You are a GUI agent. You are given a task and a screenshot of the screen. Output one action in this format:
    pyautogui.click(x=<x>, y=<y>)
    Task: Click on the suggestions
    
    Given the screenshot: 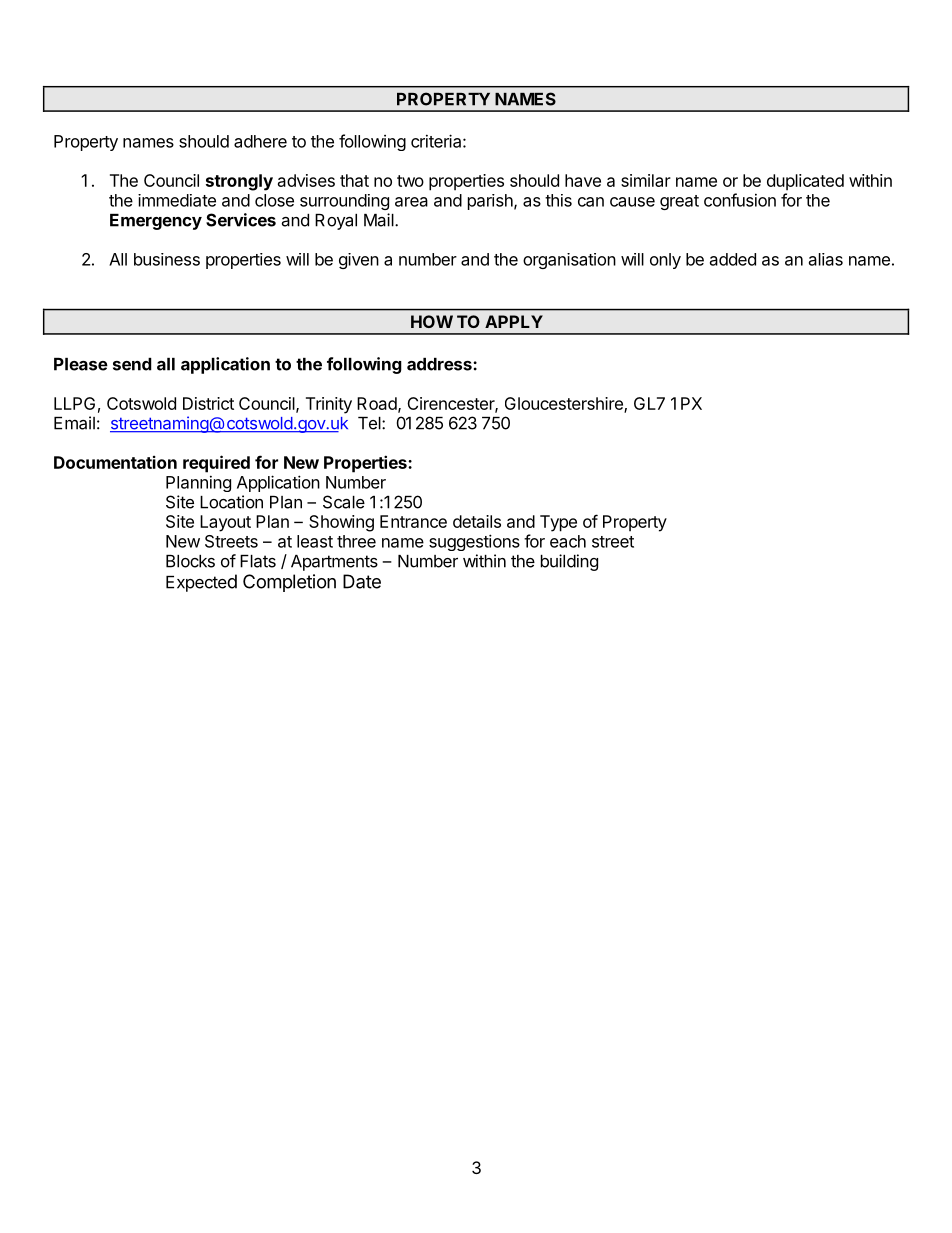 What is the action you would take?
    pyautogui.click(x=474, y=542)
